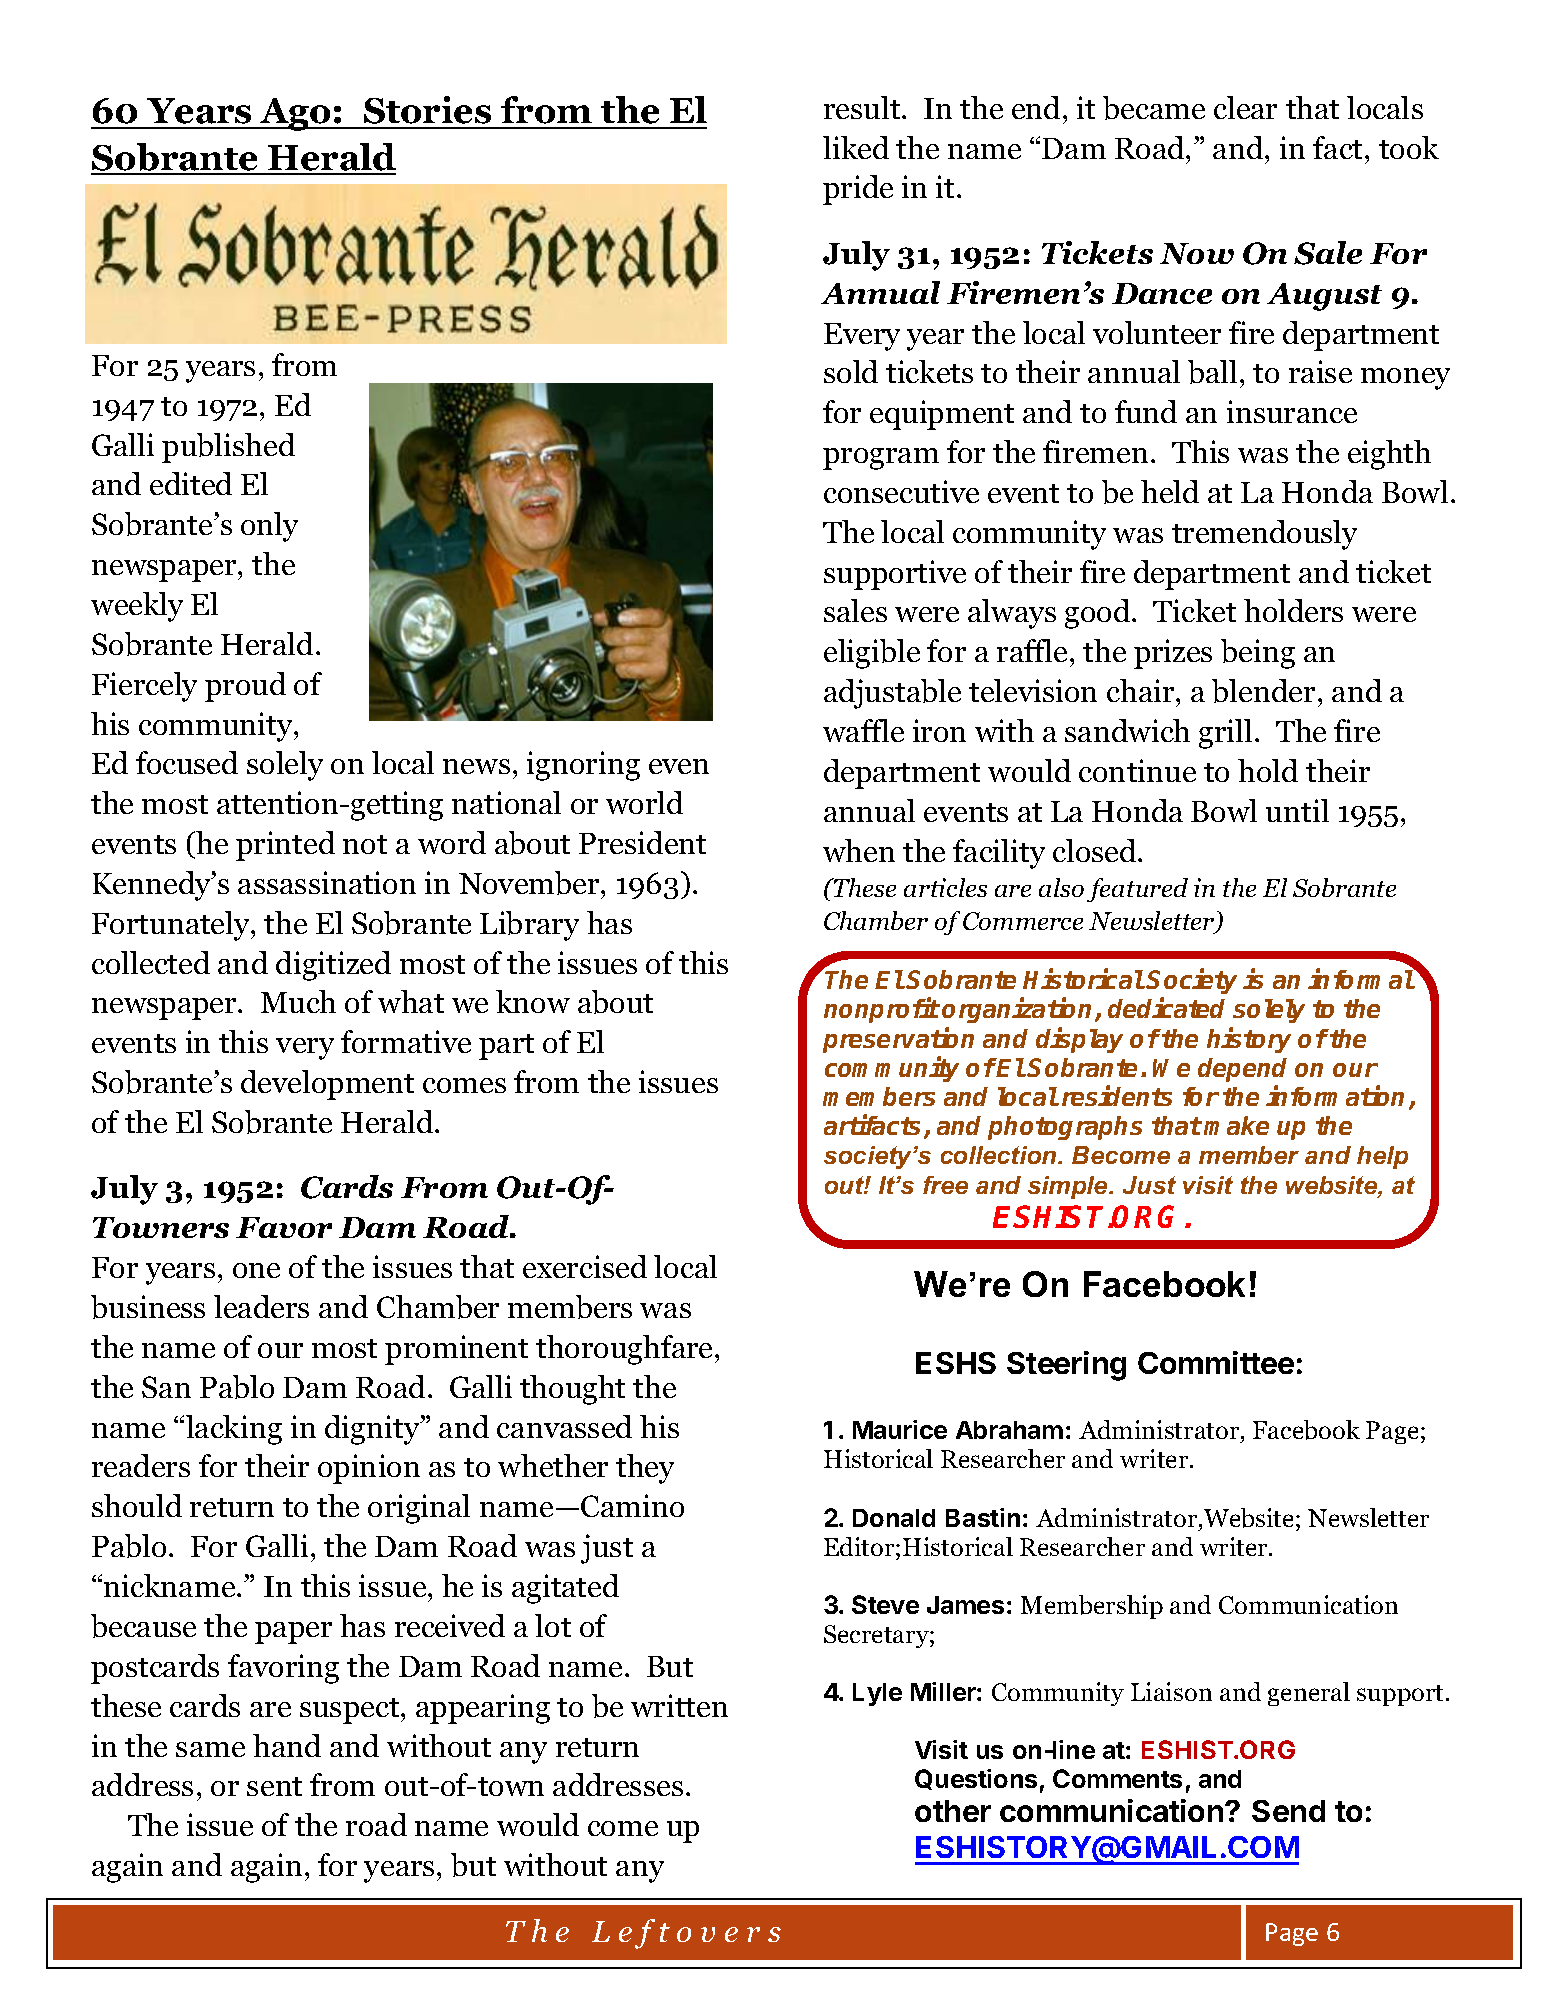 The width and height of the screenshot is (1555, 2013). Describe the element at coordinates (1361, 979) in the screenshot. I see `informal` at that location.
